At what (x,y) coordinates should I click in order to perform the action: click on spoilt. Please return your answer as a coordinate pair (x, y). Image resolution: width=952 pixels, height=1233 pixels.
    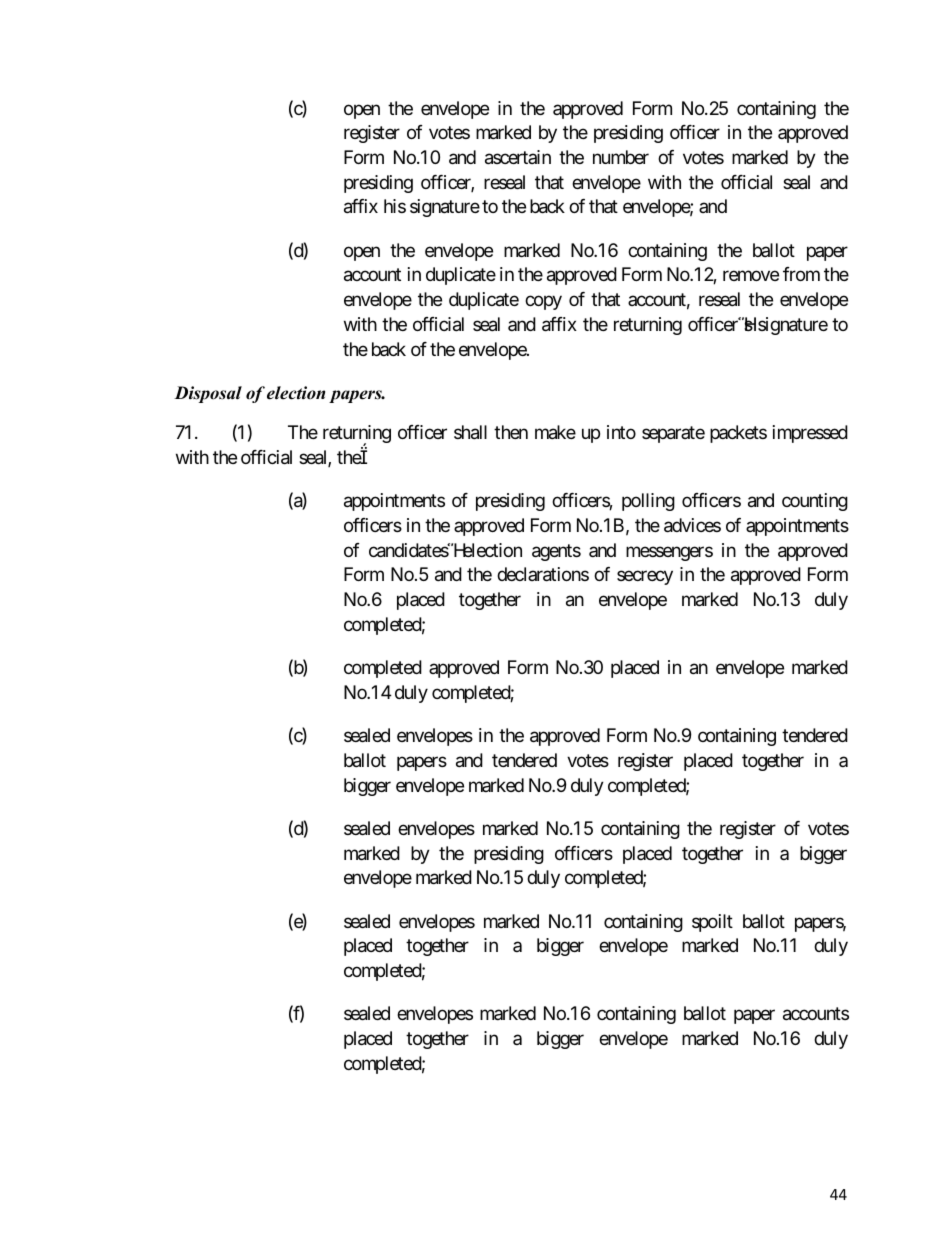
    Looking at the image, I should click on (712, 923).
